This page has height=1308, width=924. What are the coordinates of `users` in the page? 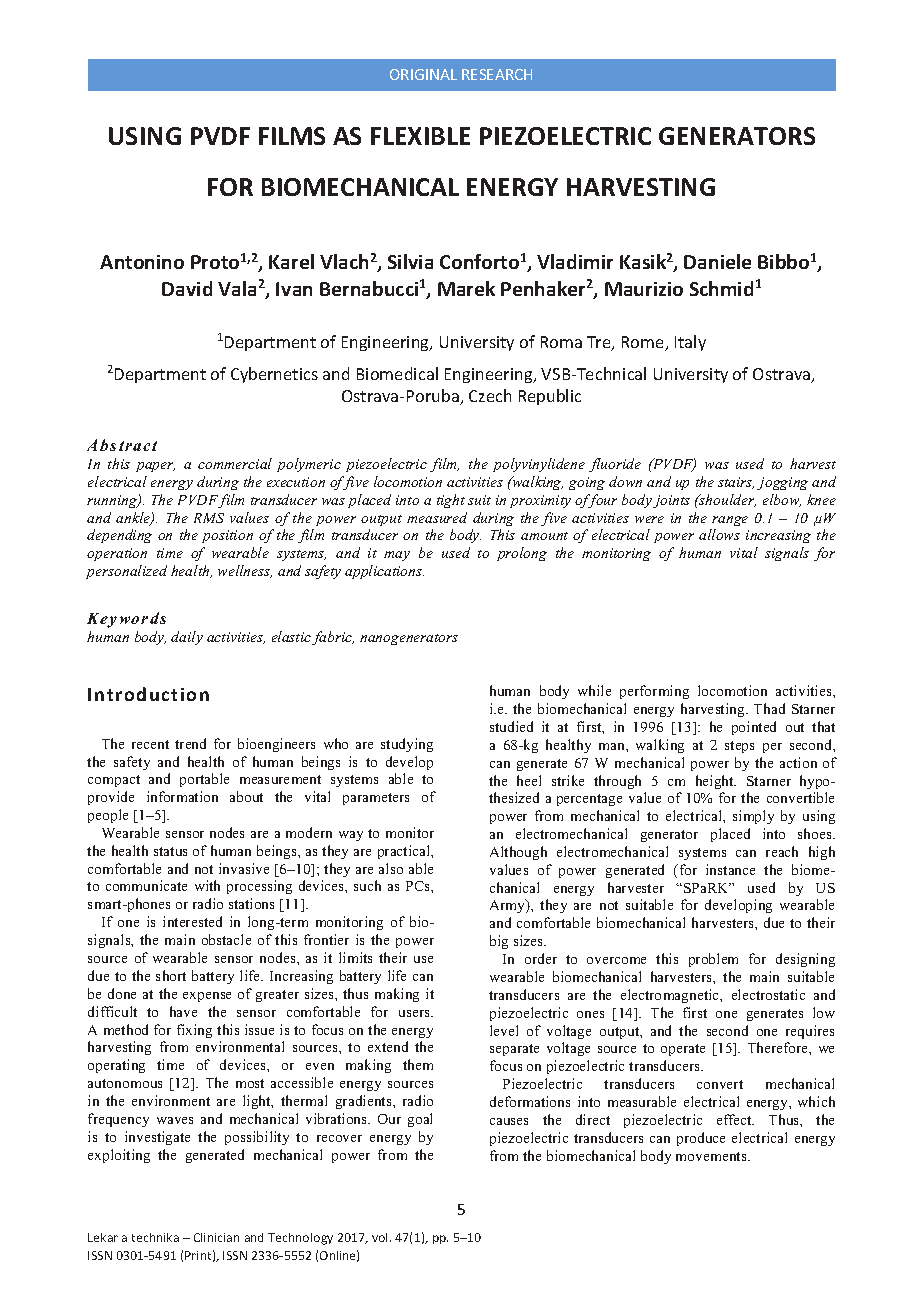 It's located at (415, 1013).
